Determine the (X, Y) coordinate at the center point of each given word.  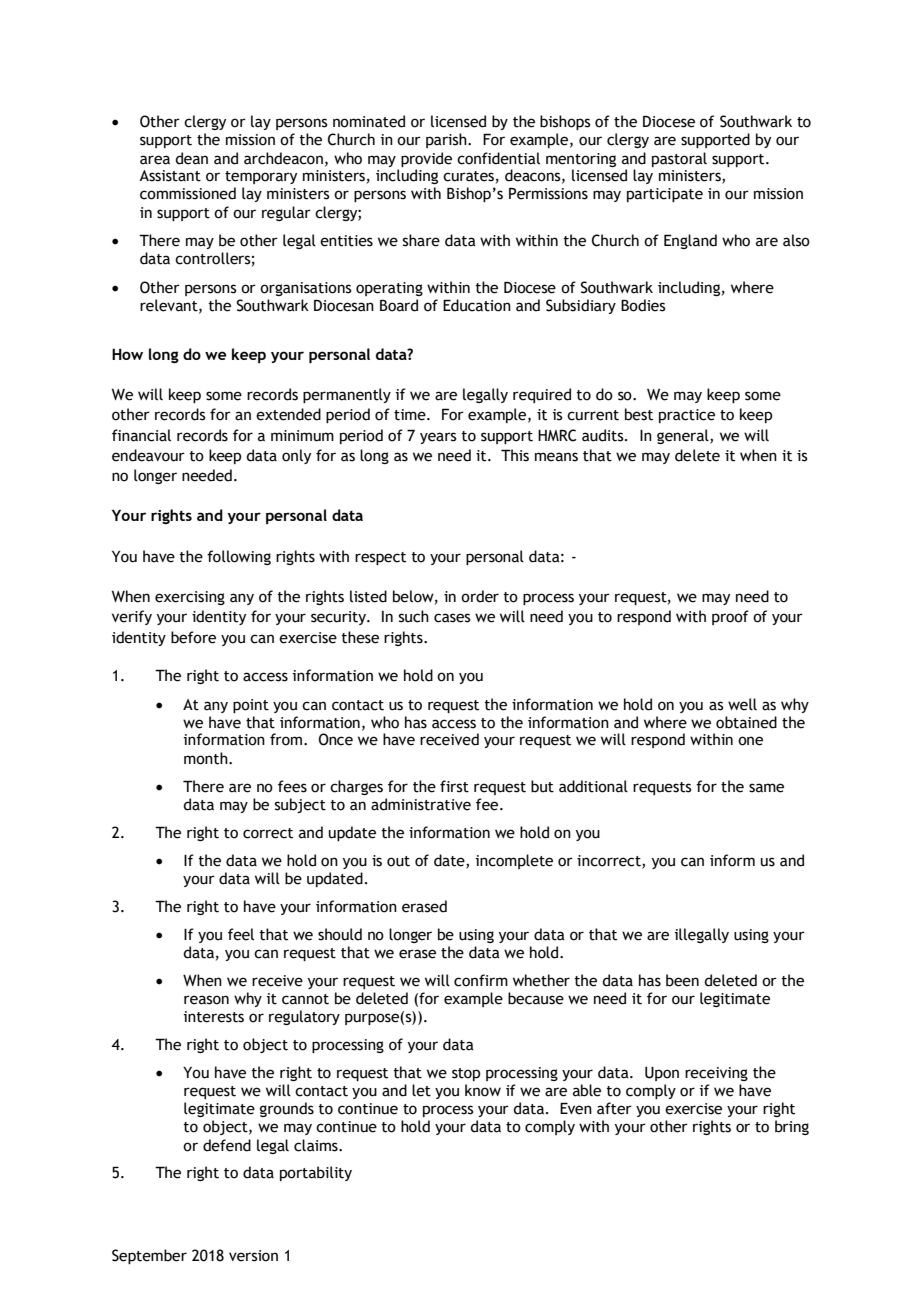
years (438, 438)
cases (452, 618)
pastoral (679, 159)
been (682, 980)
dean (191, 158)
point (251, 706)
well (742, 704)
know (483, 1090)
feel (241, 934)
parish (447, 140)
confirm (481, 980)
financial (141, 435)
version (253, 1256)
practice (687, 416)
